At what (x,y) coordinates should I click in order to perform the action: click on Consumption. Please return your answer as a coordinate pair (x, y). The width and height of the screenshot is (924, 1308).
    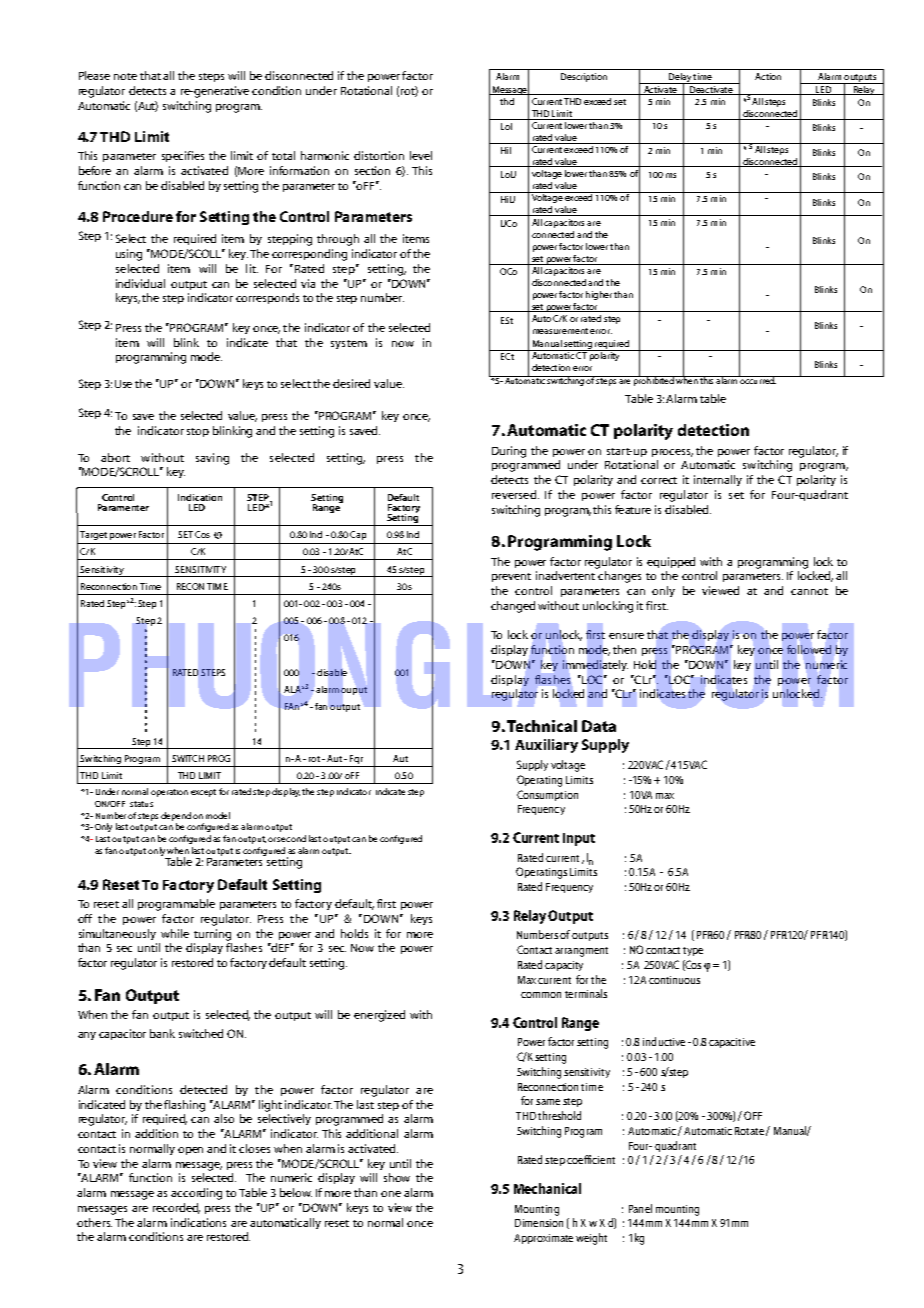
    Looking at the image, I should click on (547, 795).
